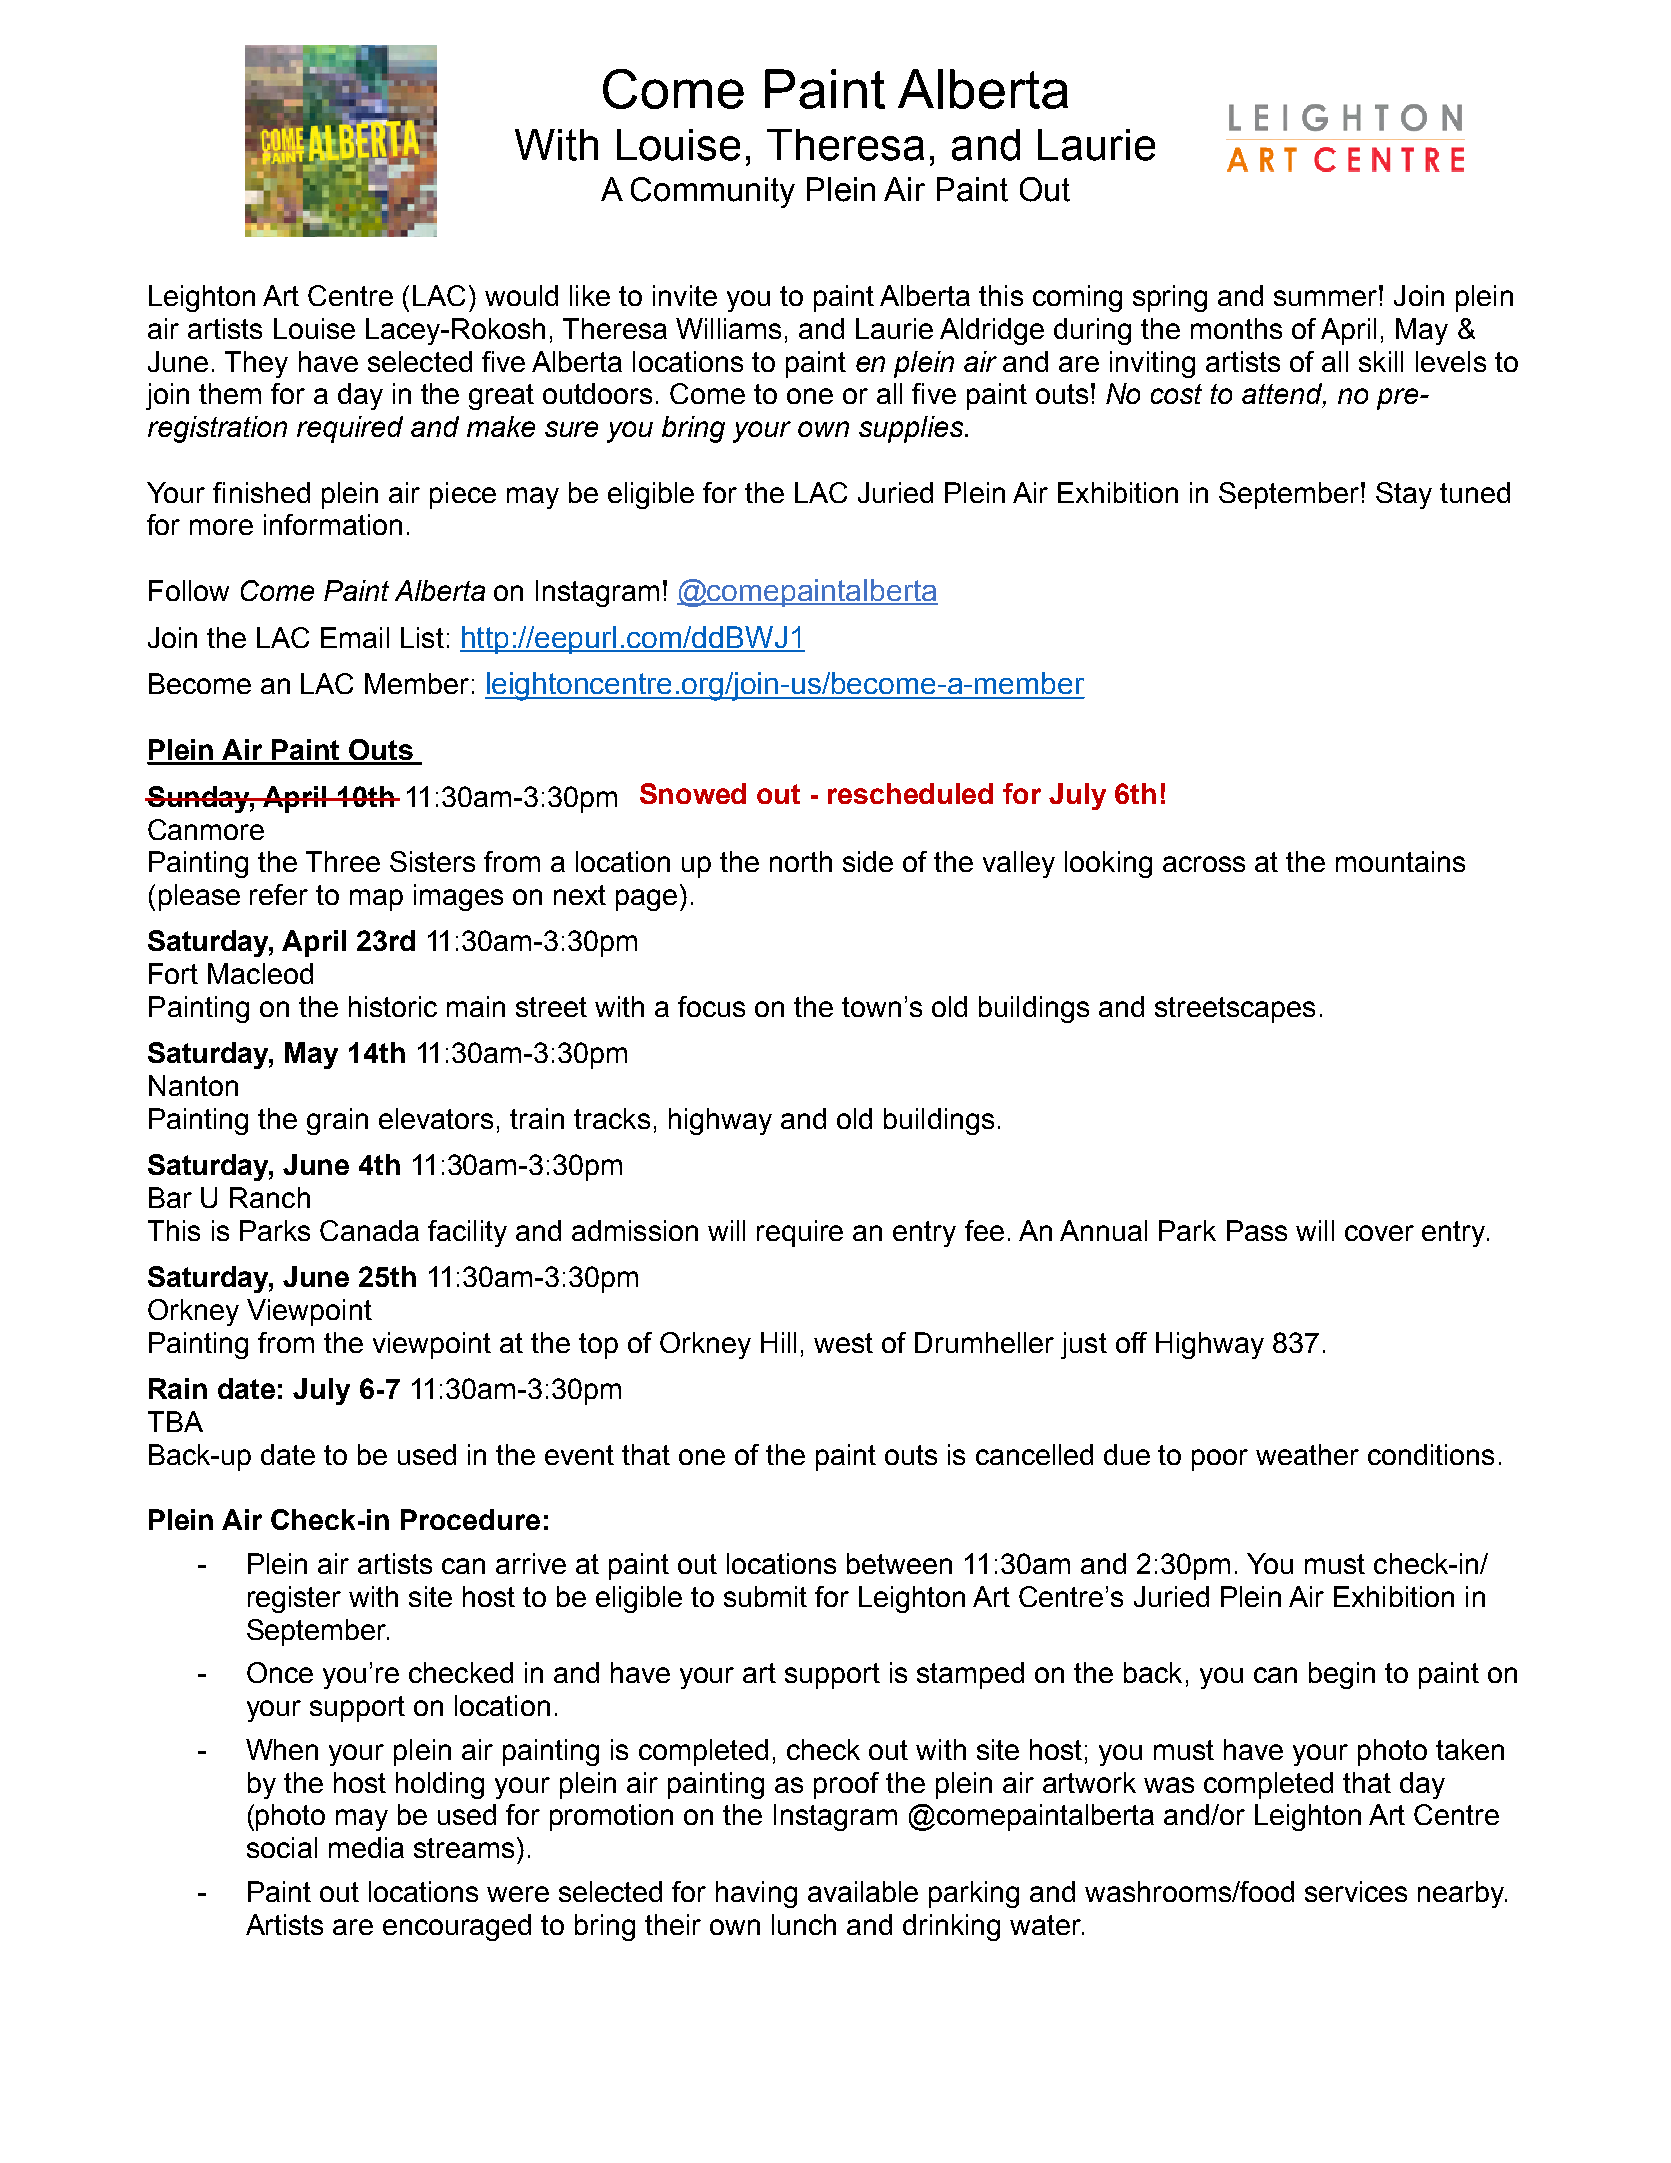 Image resolution: width=1671 pixels, height=2163 pixels. What do you see at coordinates (863, 1891) in the screenshot?
I see `available` at bounding box center [863, 1891].
